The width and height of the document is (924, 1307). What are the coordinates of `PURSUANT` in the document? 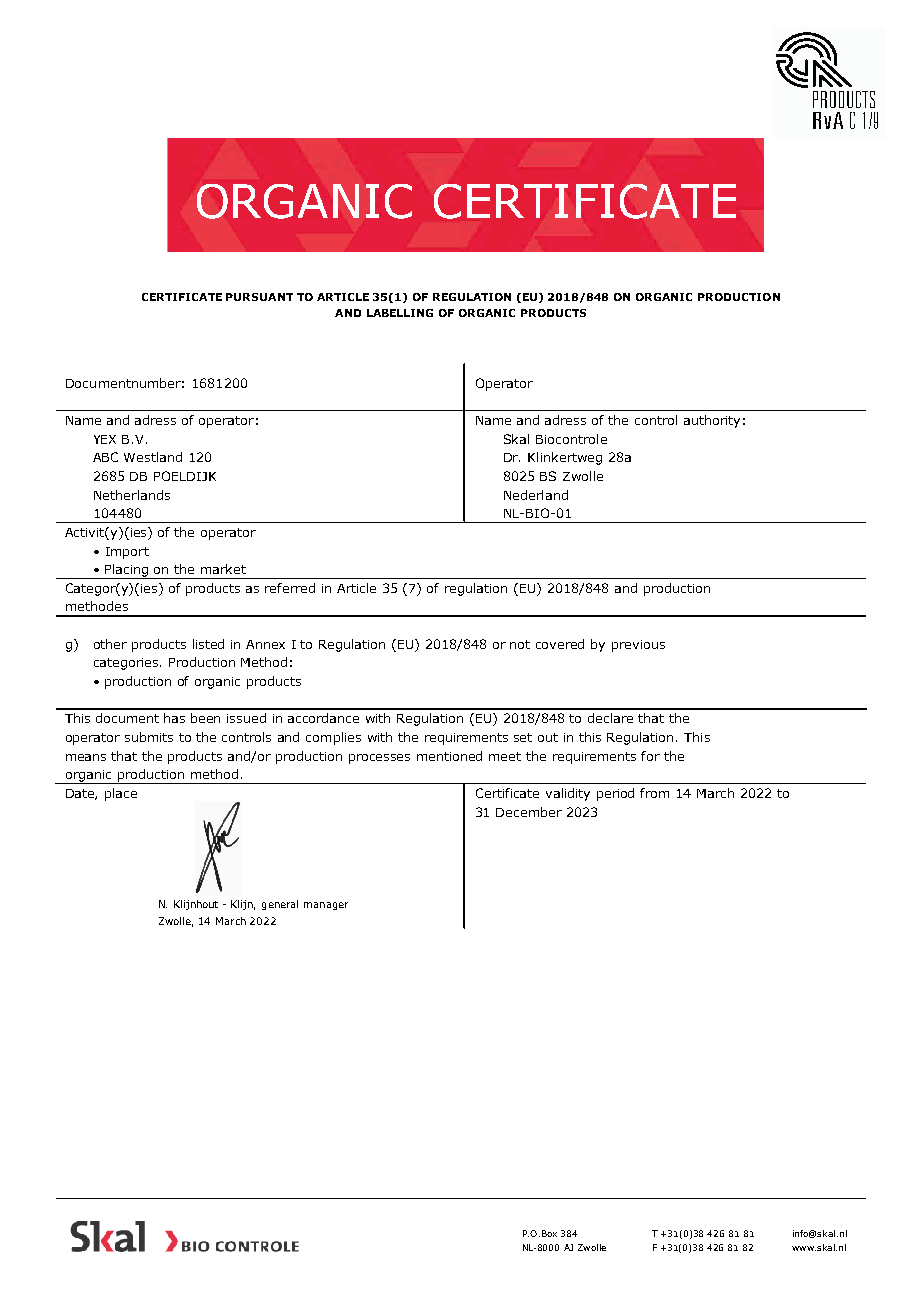 It's located at (259, 297).
